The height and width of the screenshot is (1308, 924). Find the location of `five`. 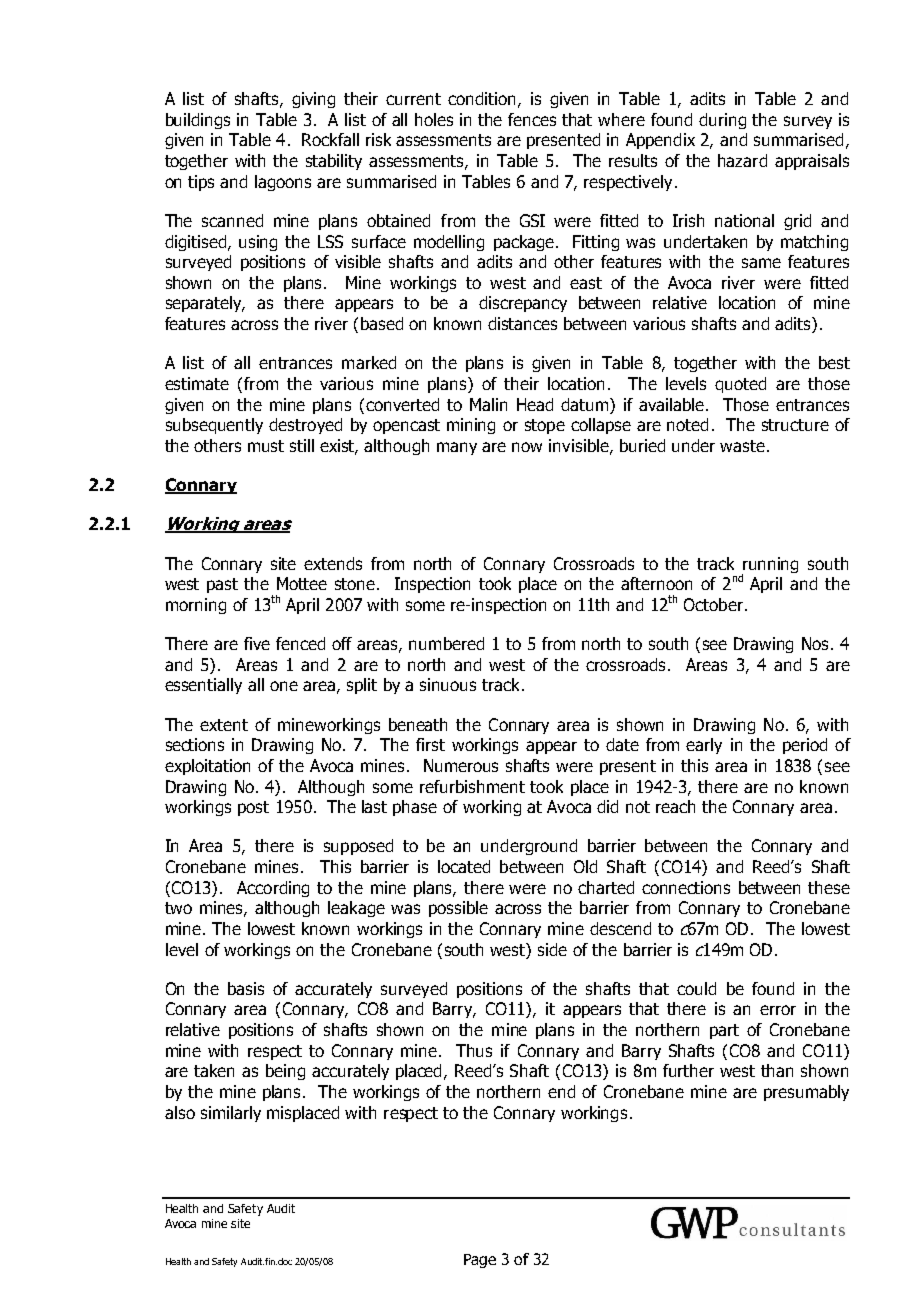

five is located at coordinates (257, 643).
